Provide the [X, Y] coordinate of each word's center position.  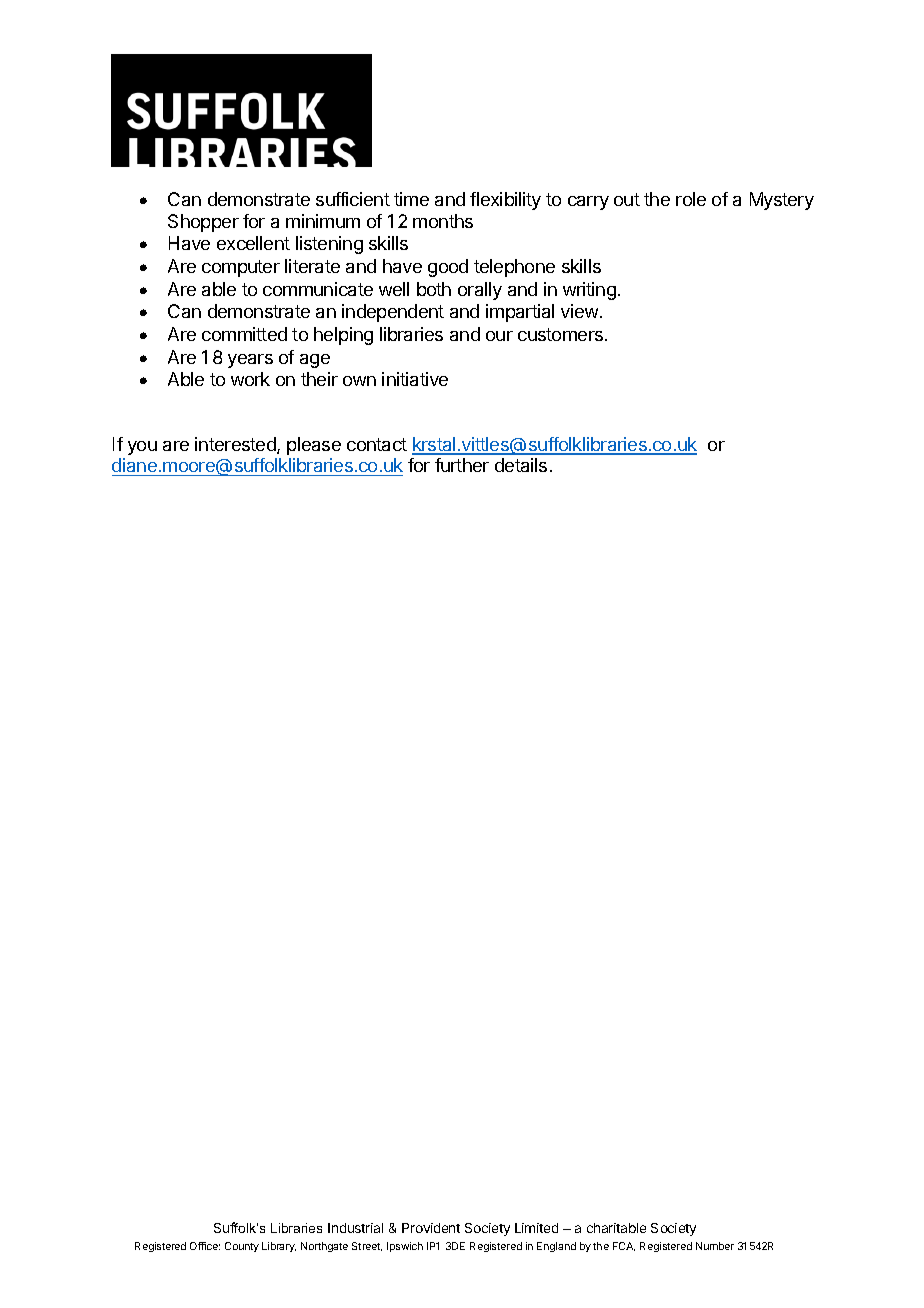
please [314, 446]
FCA [624, 1246]
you [142, 448]
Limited [536, 1228]
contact [377, 444]
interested [236, 445]
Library [279, 1247]
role [691, 199]
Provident [431, 1228]
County [242, 1247]
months [443, 221]
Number [715, 1246]
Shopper [203, 223]
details [521, 465]
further [462, 465]
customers [562, 334]
